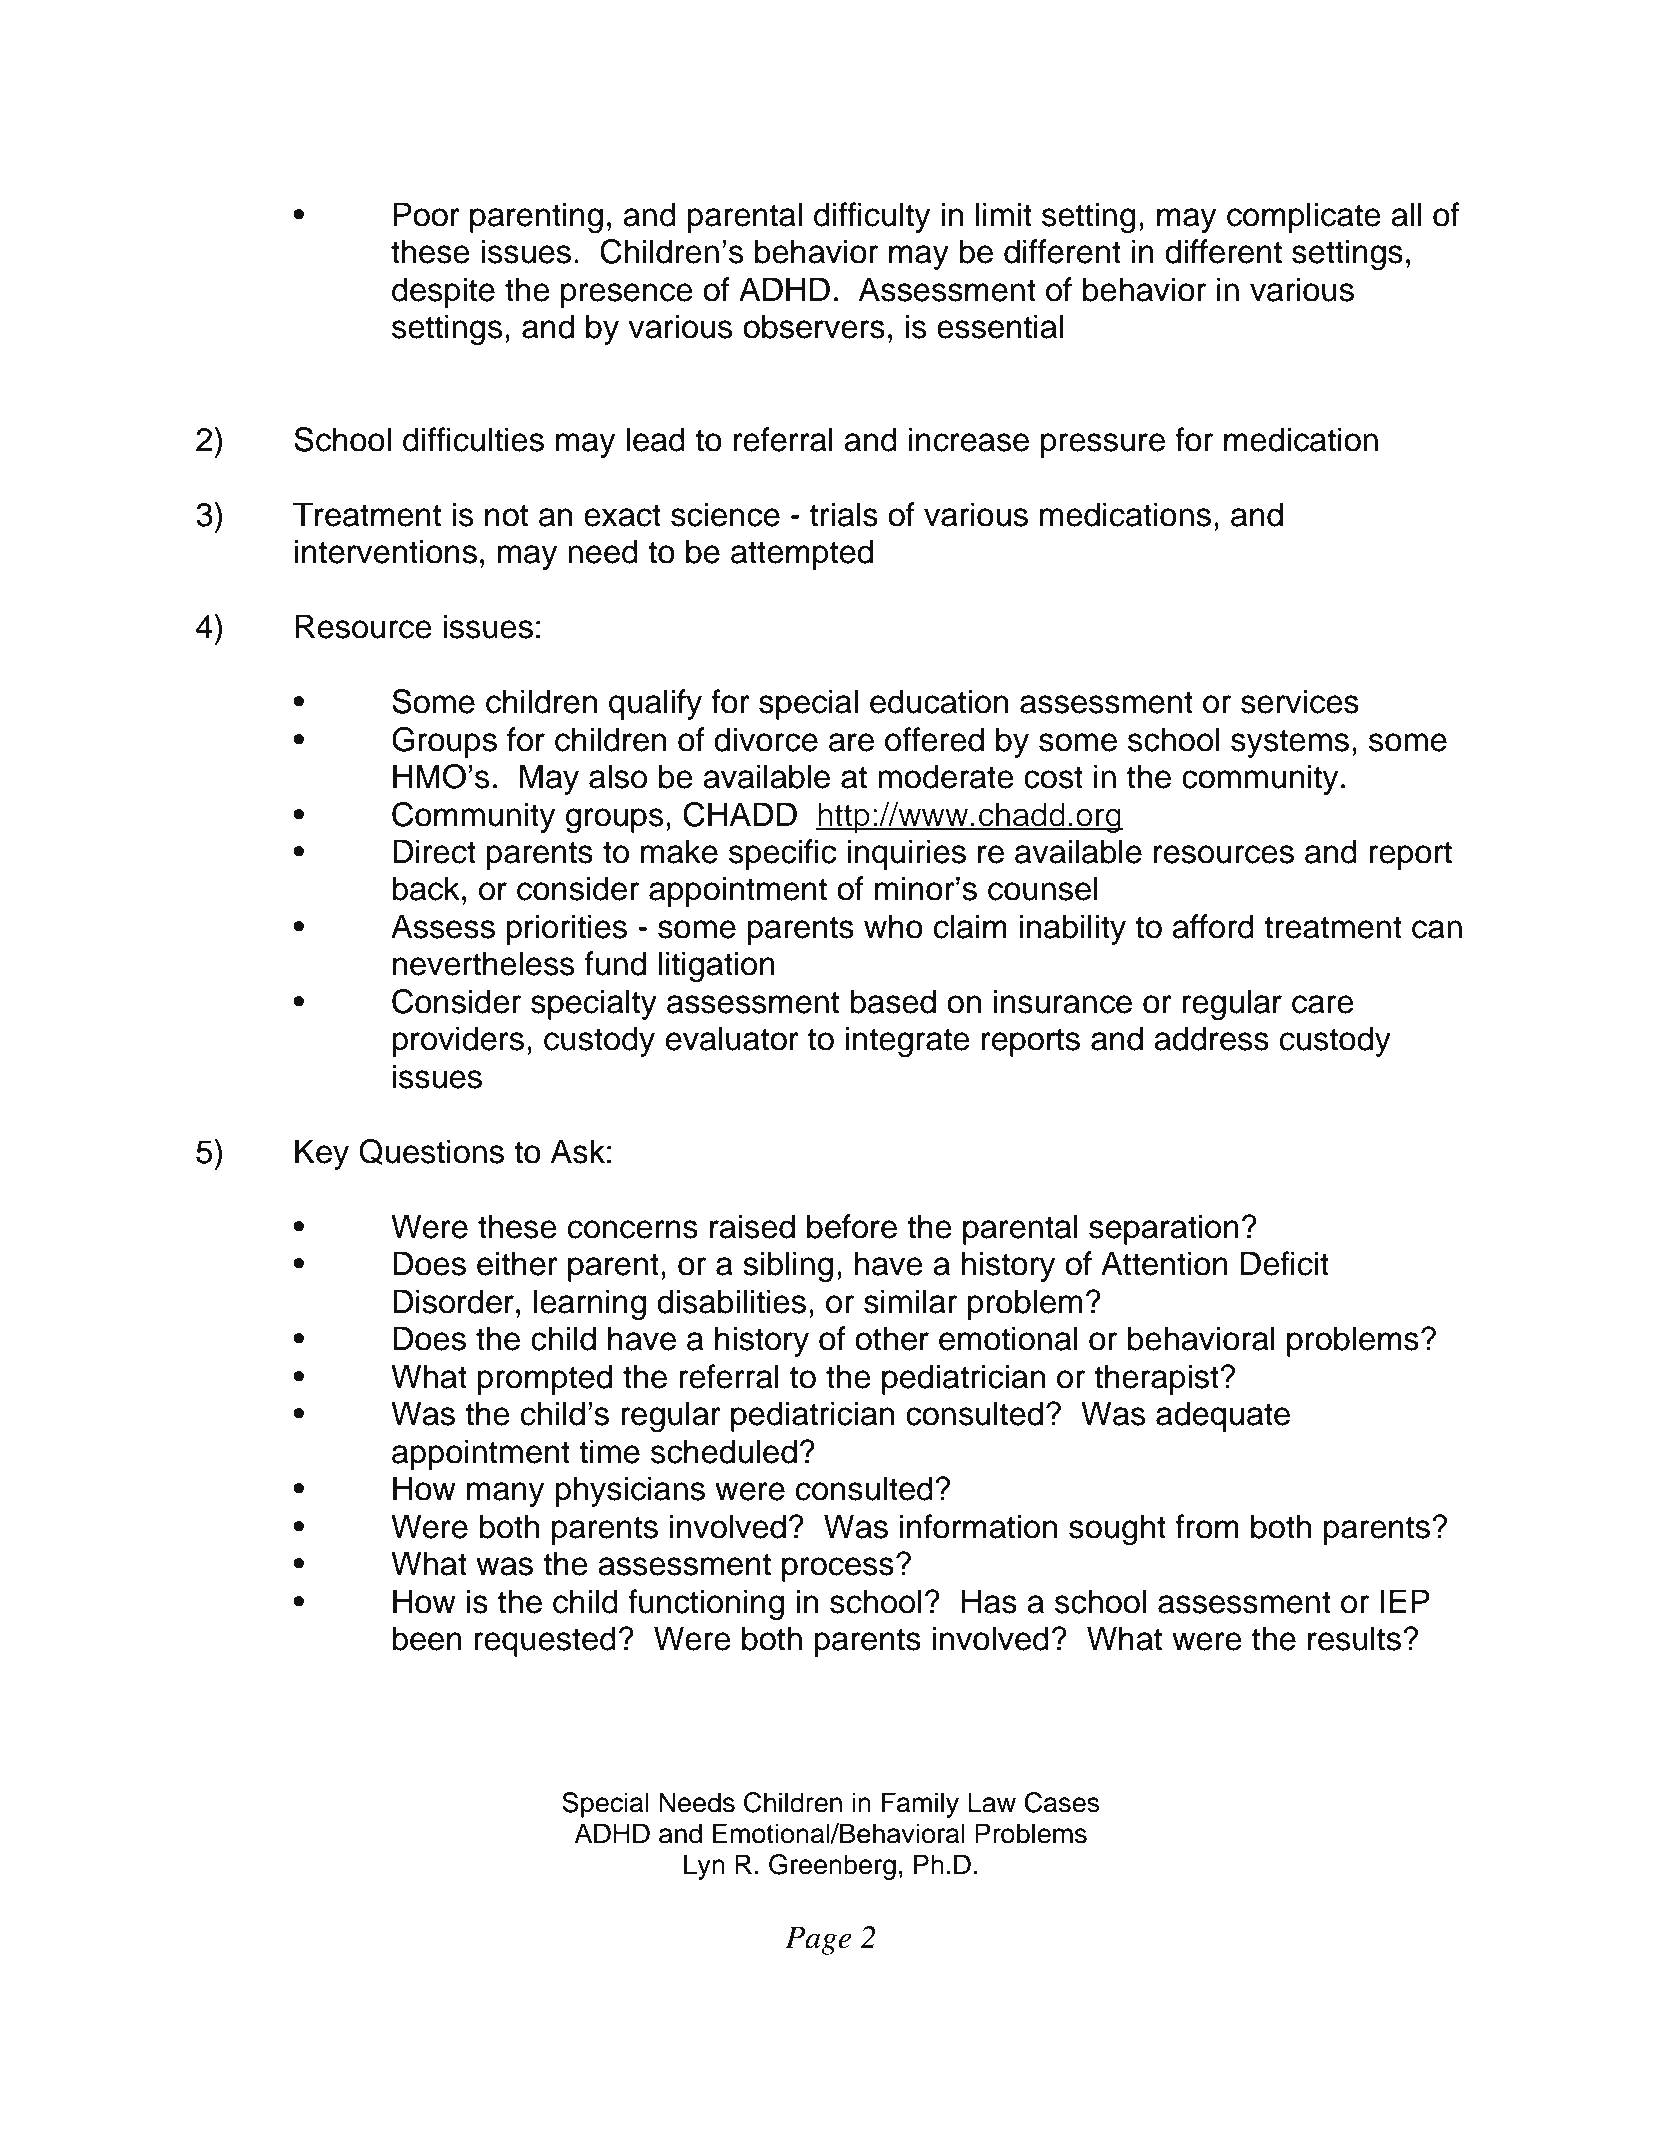  What do you see at coordinates (1285, 1263) in the screenshot?
I see `Deficit` at bounding box center [1285, 1263].
